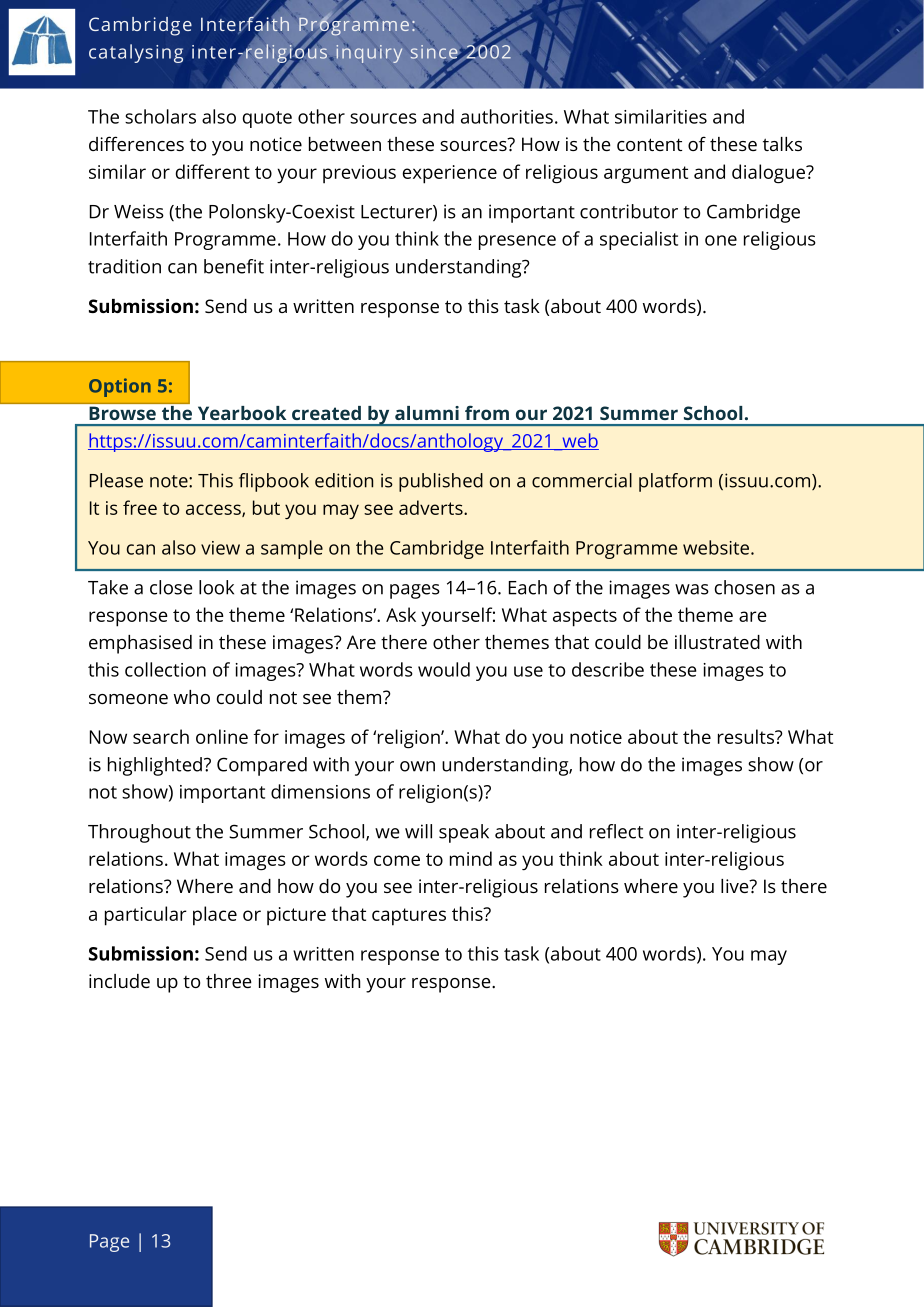 The image size is (924, 1308). I want to click on would, so click(444, 669).
